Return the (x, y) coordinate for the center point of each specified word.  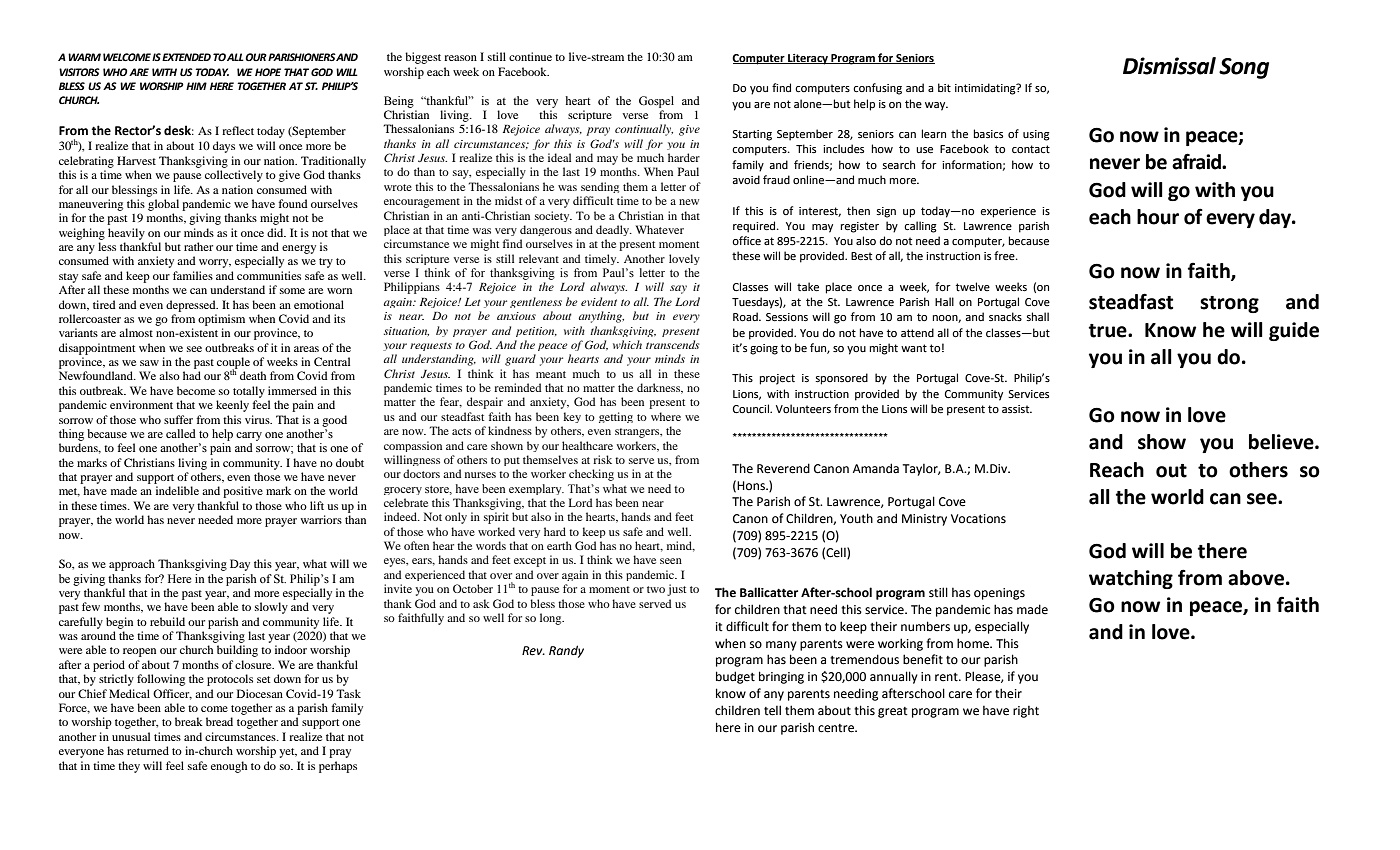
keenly (232, 406)
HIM (196, 86)
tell (772, 710)
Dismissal (1169, 66)
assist (1017, 409)
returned (148, 750)
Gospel (656, 102)
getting (616, 417)
